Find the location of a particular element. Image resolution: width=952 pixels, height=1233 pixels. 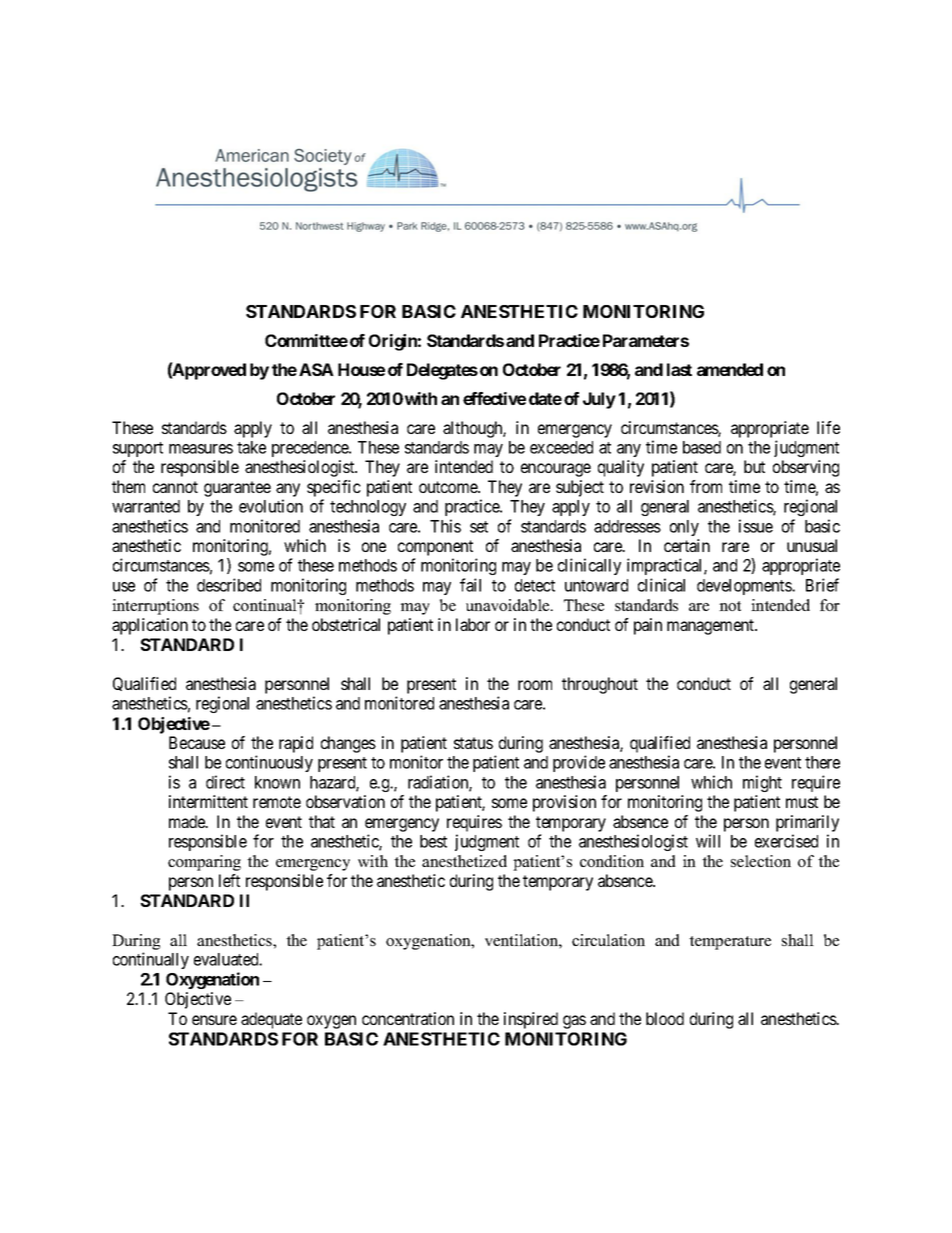

ensure is located at coordinates (214, 1020).
